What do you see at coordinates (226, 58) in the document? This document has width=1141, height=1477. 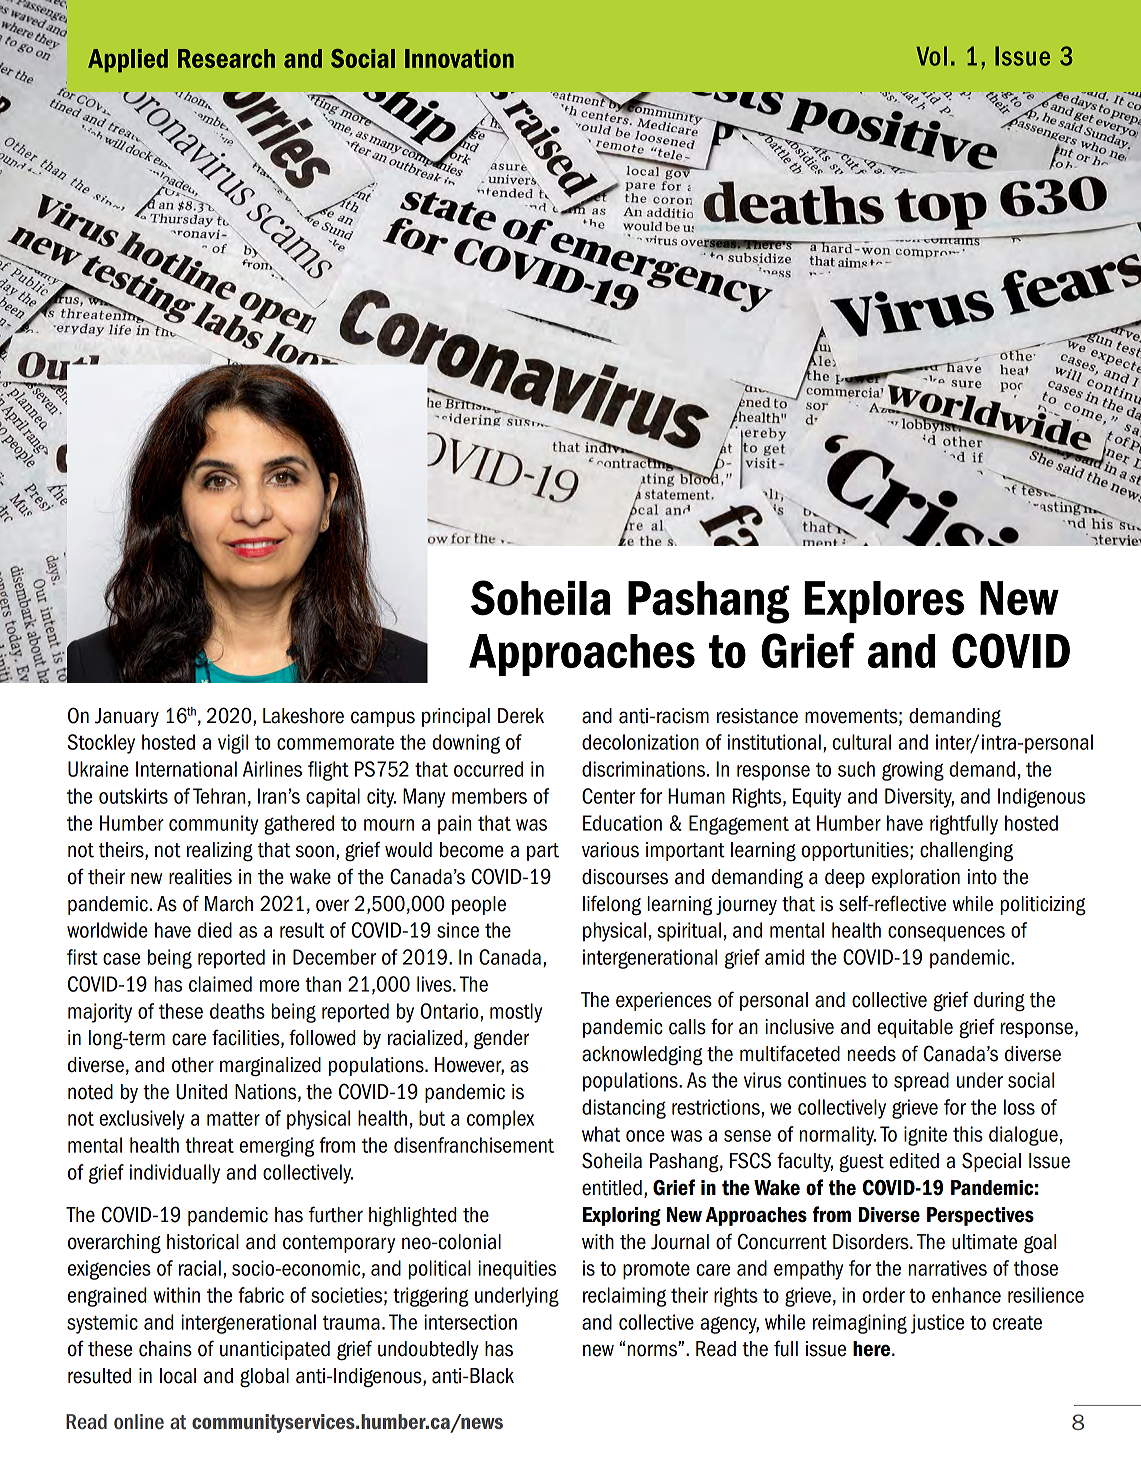 I see `Research` at bounding box center [226, 58].
